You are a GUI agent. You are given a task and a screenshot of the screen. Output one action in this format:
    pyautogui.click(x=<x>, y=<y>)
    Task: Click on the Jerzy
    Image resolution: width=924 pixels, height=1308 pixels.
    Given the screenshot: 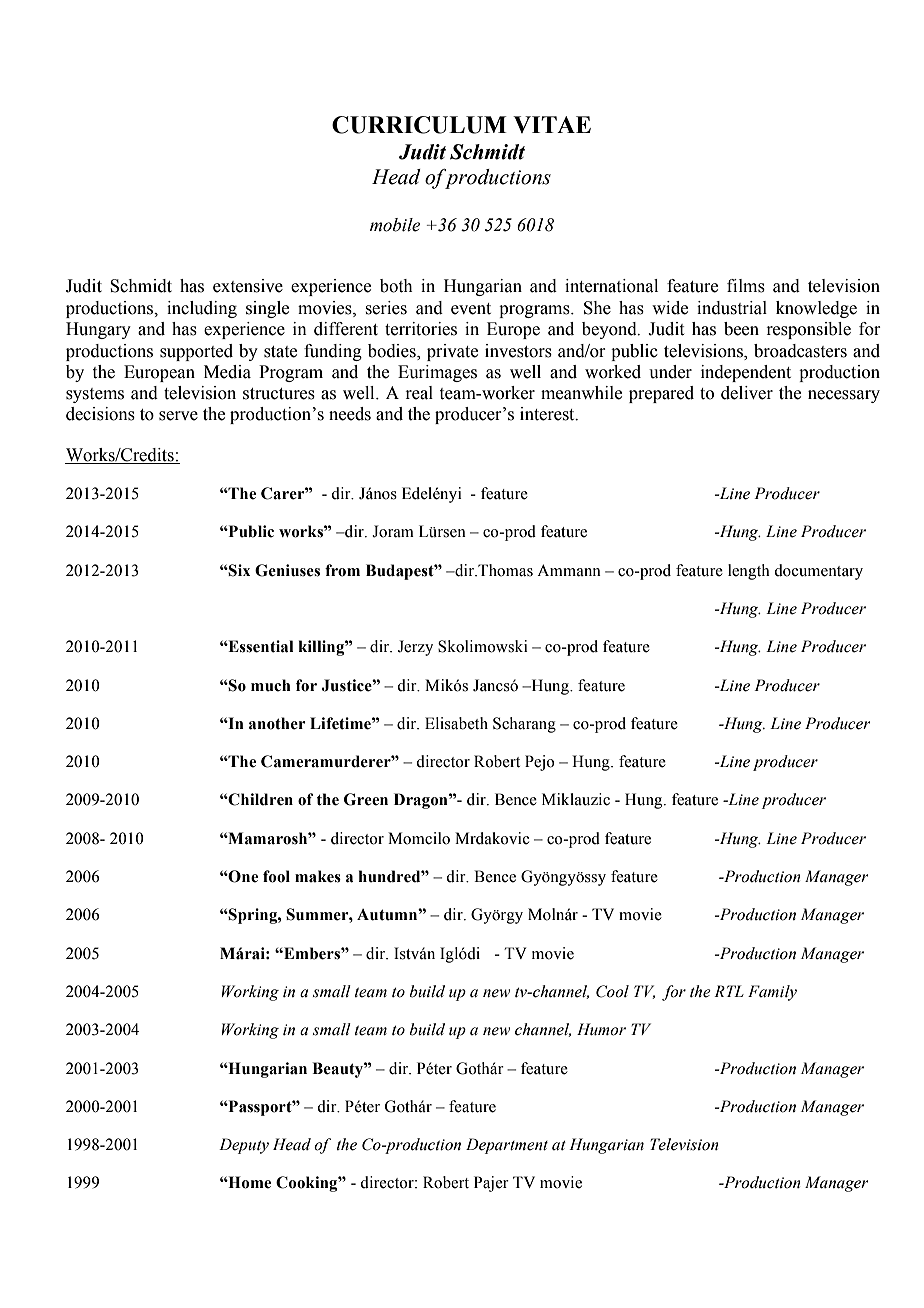 What is the action you would take?
    pyautogui.click(x=415, y=648)
